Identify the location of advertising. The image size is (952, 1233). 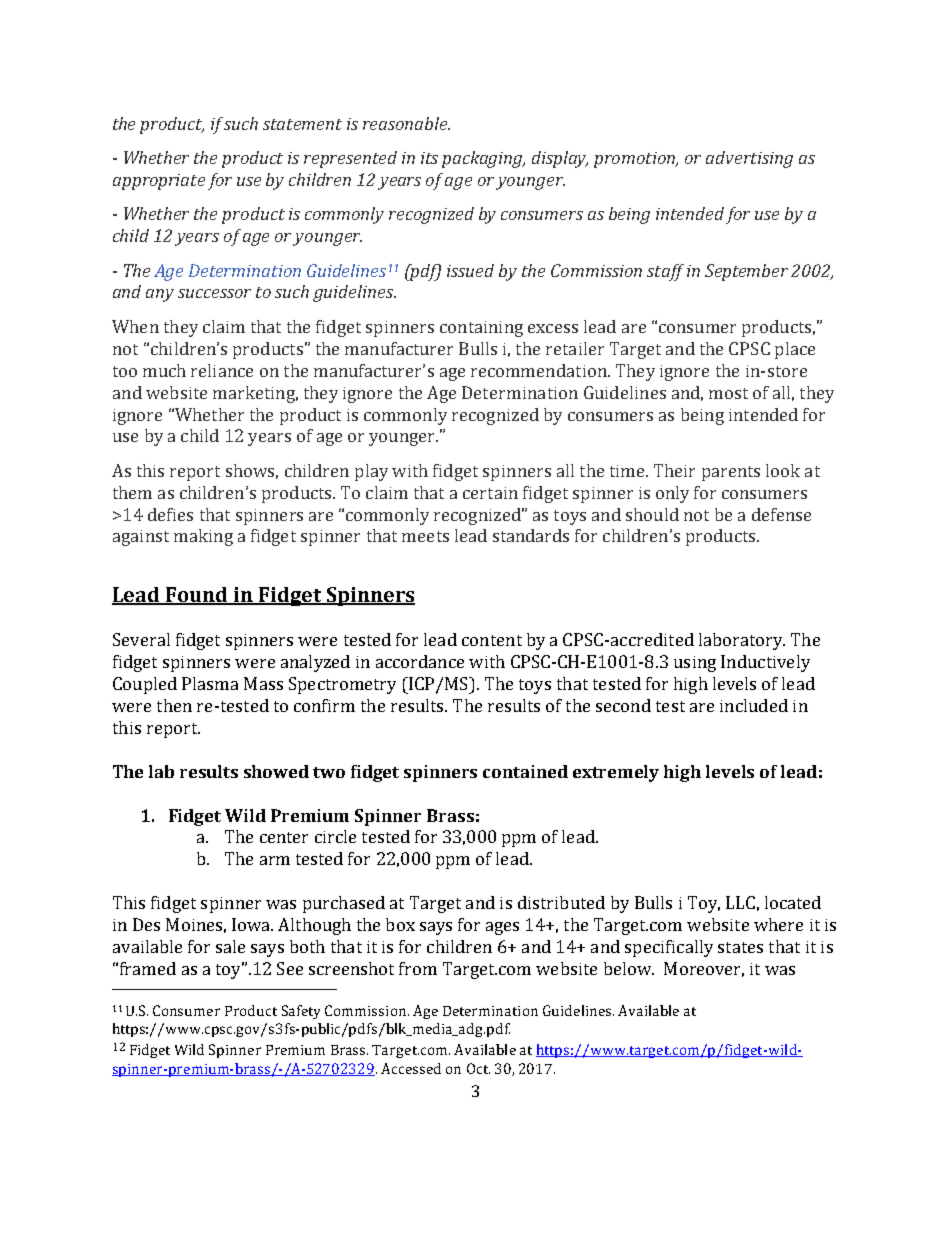
(749, 159).
